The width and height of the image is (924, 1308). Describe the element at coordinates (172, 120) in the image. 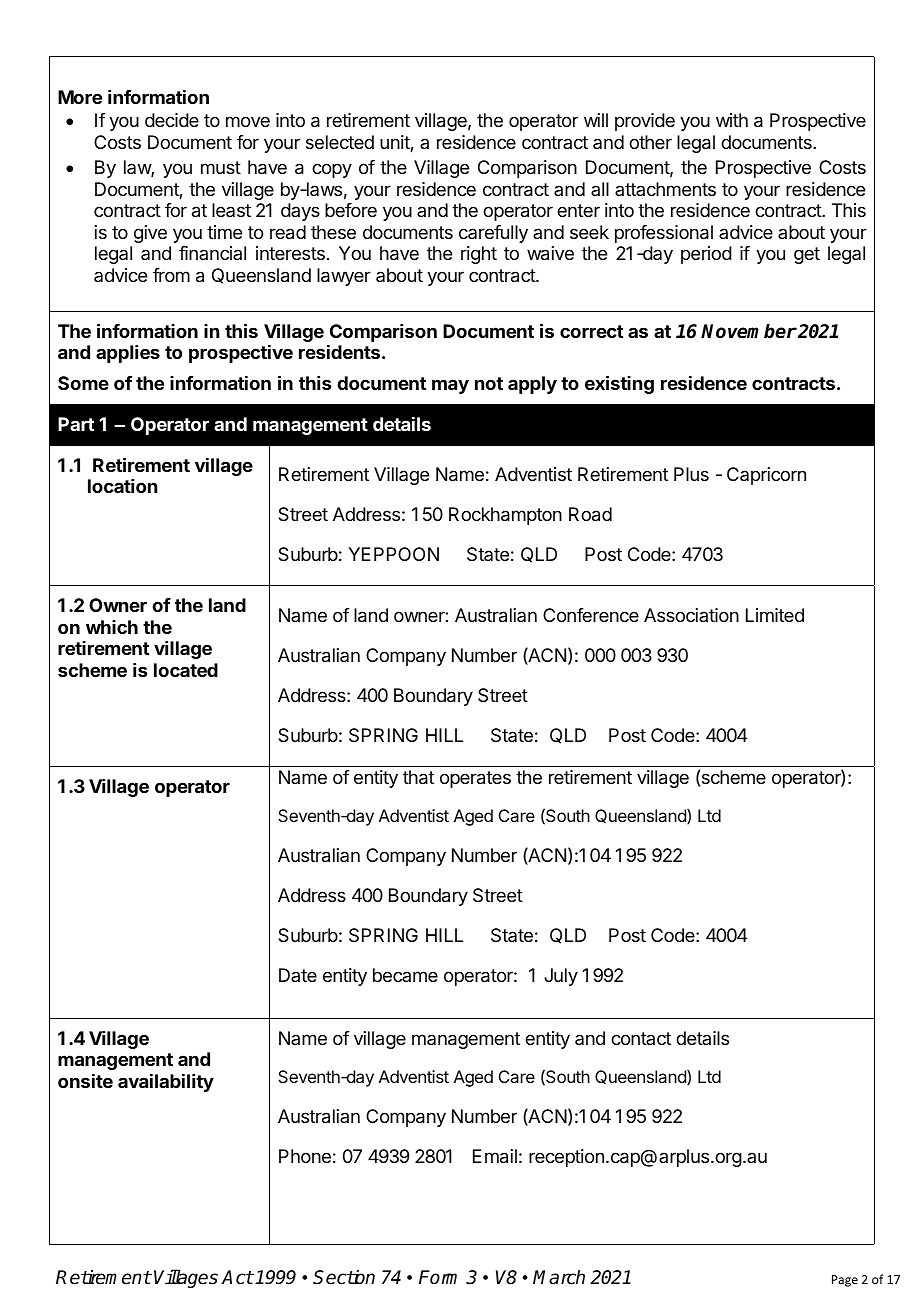

I see `decide` at that location.
